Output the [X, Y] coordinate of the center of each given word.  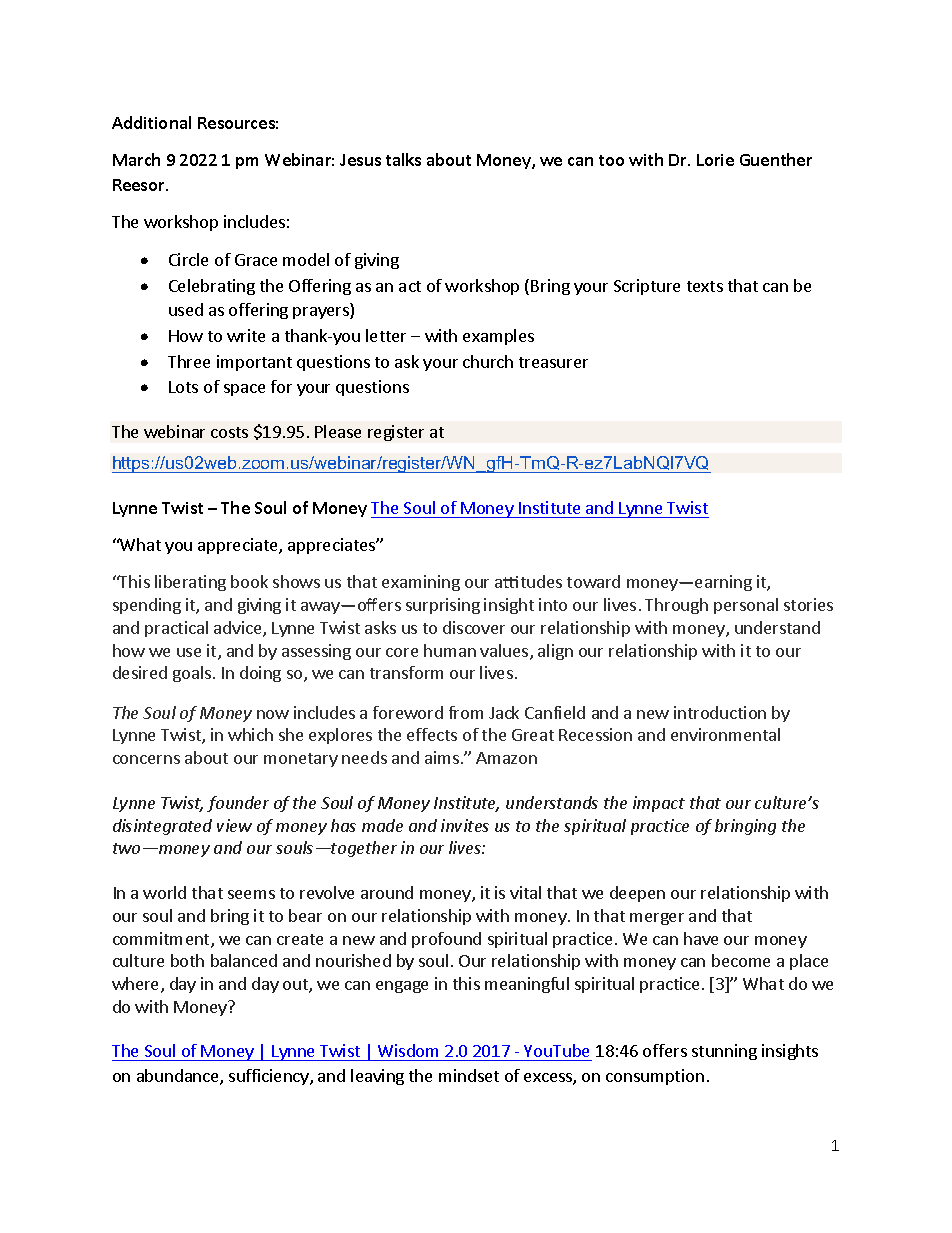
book [249, 581]
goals [193, 674]
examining [421, 583]
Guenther [776, 159]
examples [498, 337]
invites [465, 825]
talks [403, 159]
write [246, 335]
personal [746, 606]
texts [705, 286]
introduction [720, 712]
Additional [151, 122]
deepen [637, 894]
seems [251, 894]
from [466, 712]
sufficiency [270, 1077]
